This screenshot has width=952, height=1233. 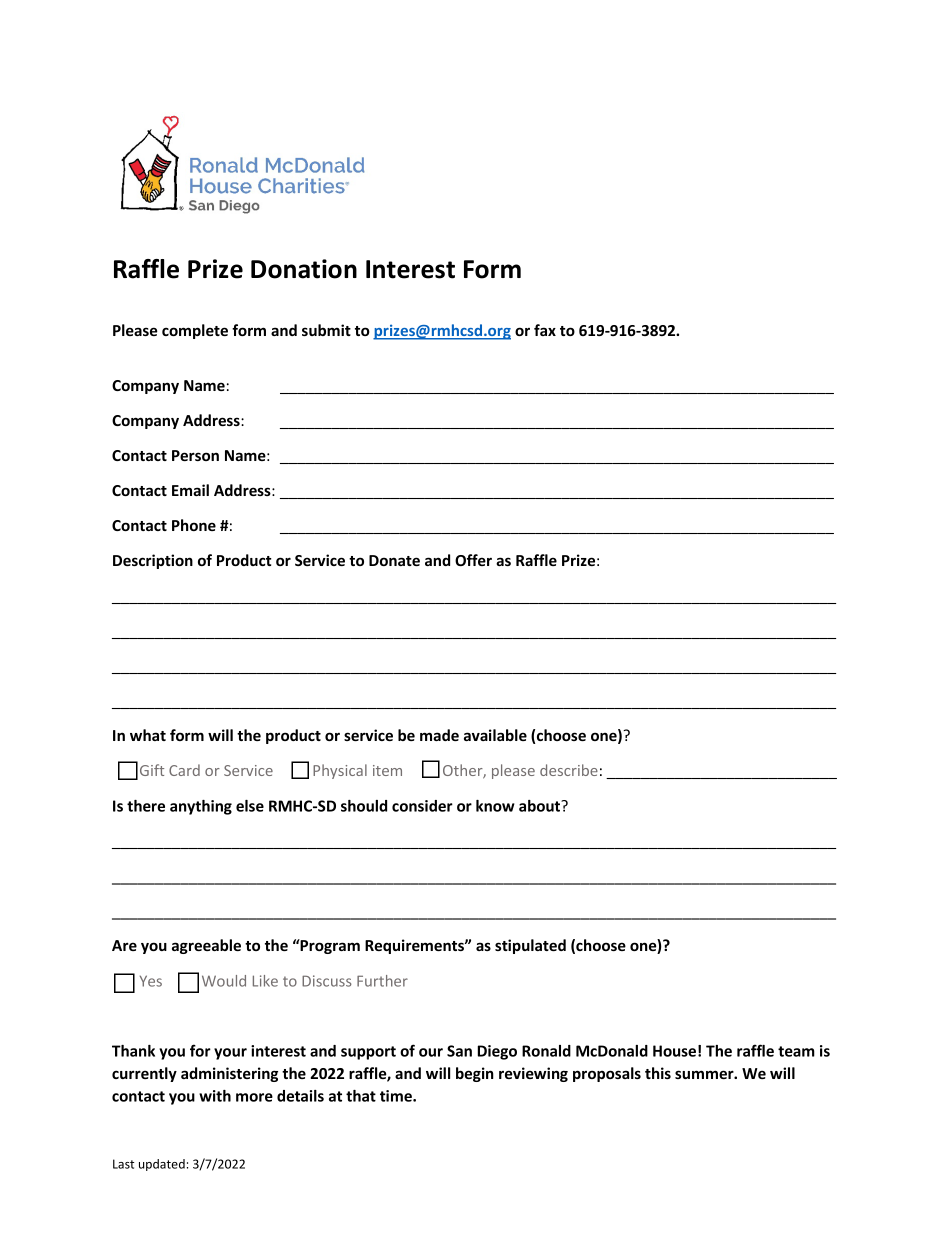 I want to click on agreeable, so click(x=206, y=946).
